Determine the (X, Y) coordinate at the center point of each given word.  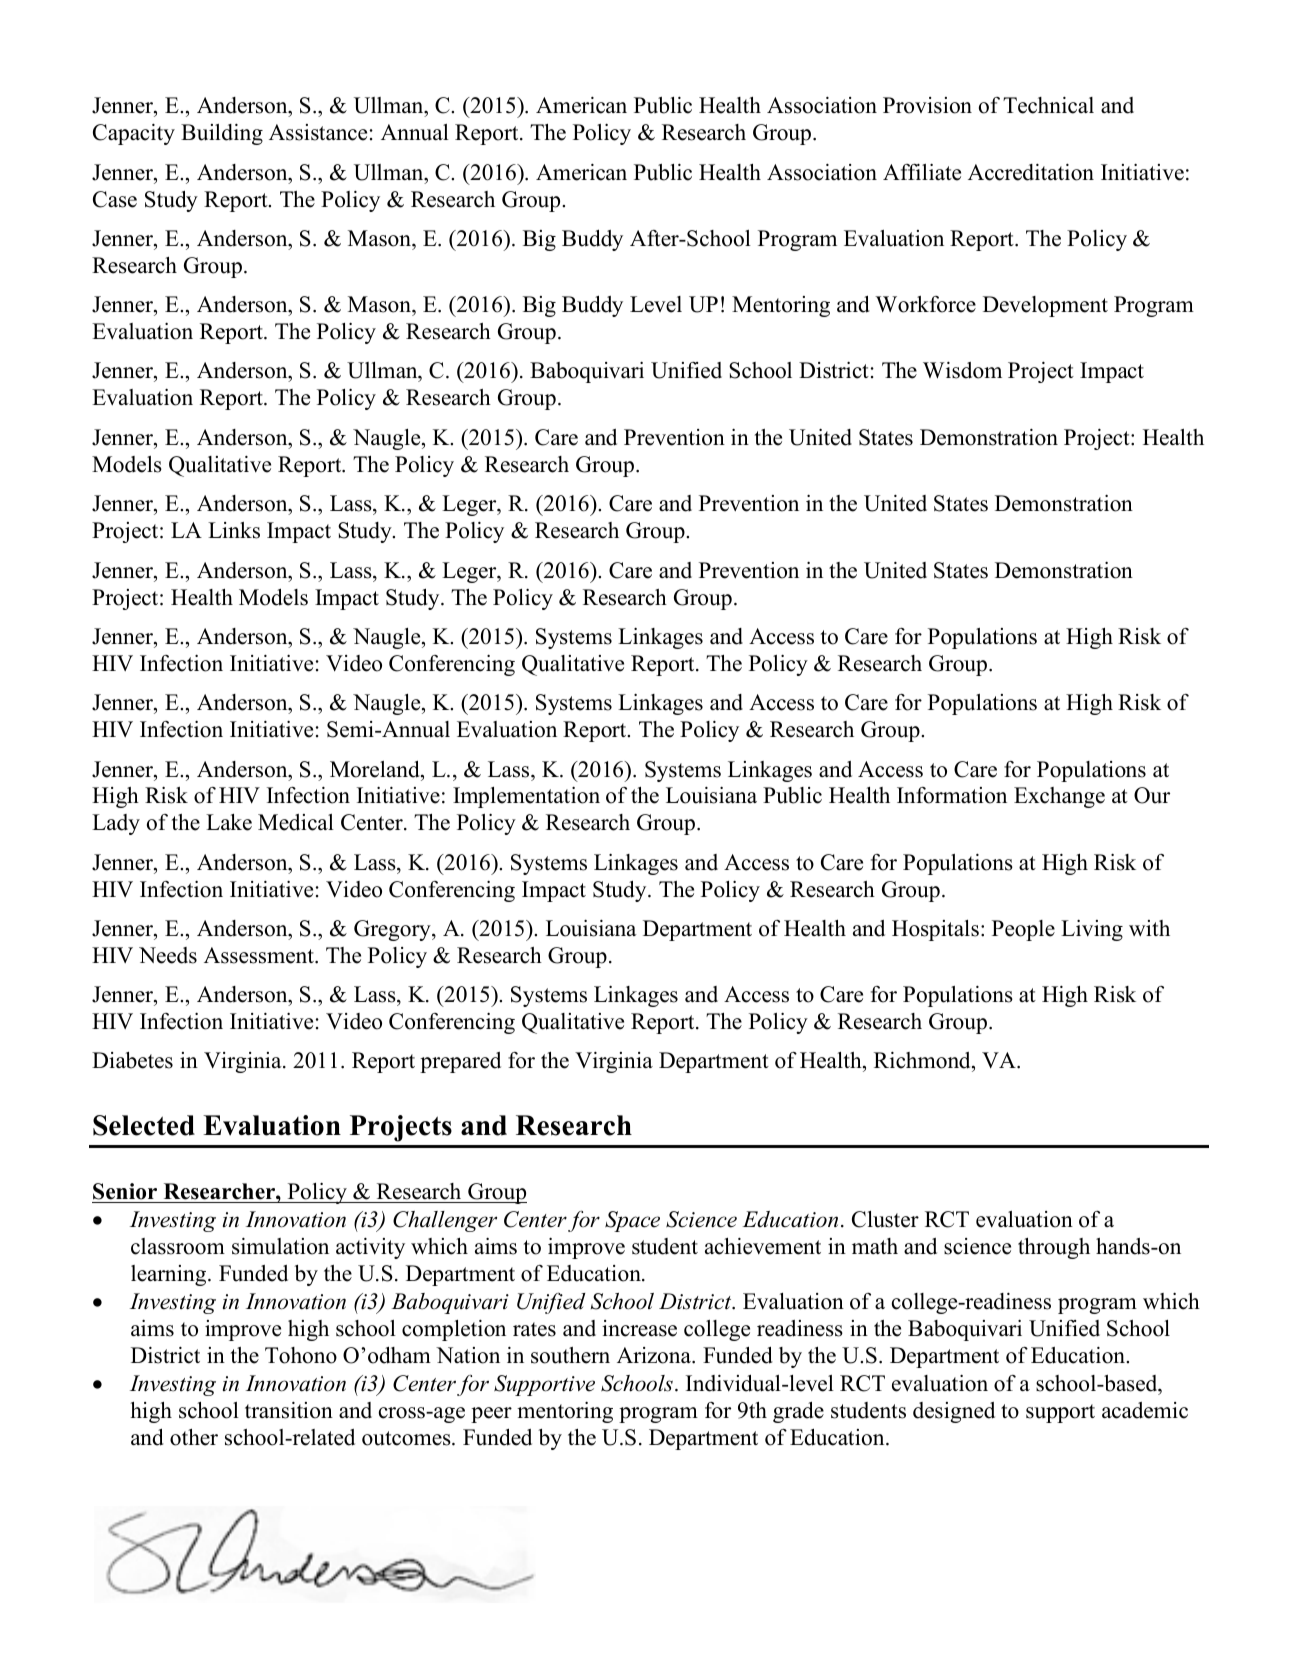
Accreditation (1031, 172)
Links (234, 530)
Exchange (1059, 797)
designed (954, 1412)
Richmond (923, 1062)
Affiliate (922, 172)
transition (289, 1410)
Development (1045, 306)
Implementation (526, 797)
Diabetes (132, 1060)
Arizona (655, 1355)
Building (222, 134)
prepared (460, 1062)
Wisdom (962, 370)
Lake (229, 822)
